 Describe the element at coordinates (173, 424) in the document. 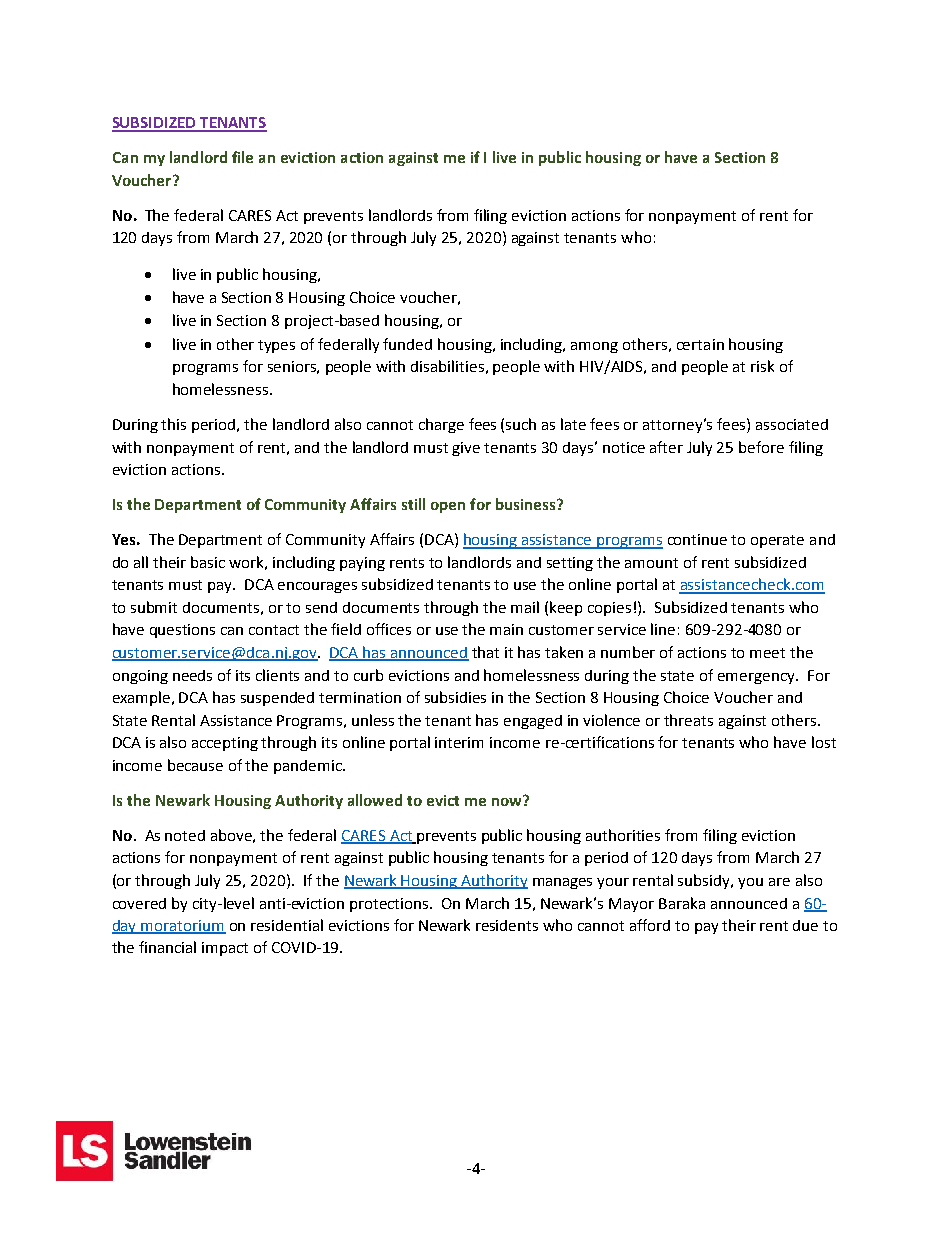

I see `this` at that location.
